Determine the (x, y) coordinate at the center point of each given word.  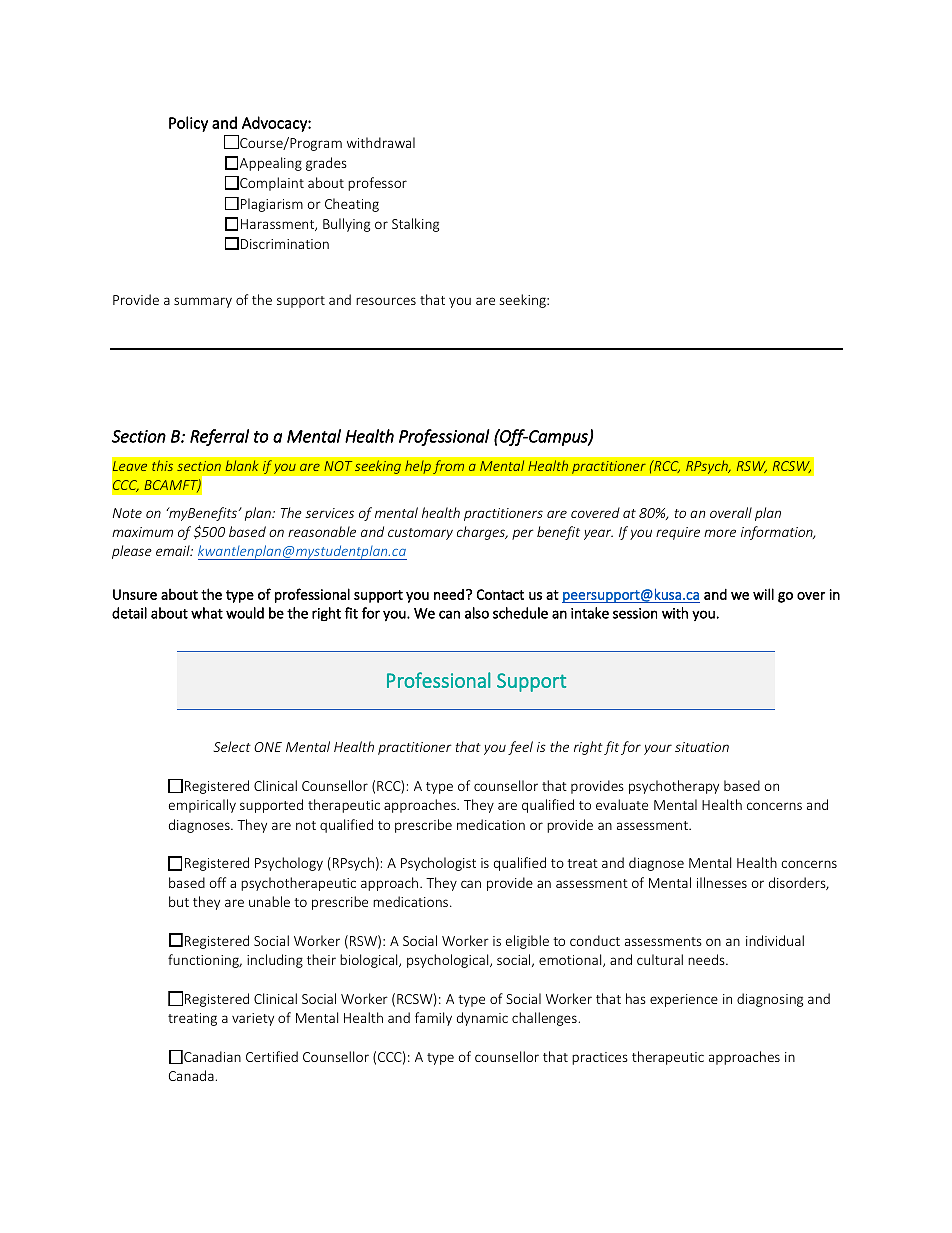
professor (377, 184)
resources (386, 301)
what (207, 613)
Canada (191, 1075)
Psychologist (438, 864)
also (477, 613)
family (433, 1019)
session (635, 613)
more (720, 533)
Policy (188, 124)
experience (684, 1000)
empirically (202, 806)
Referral (219, 437)
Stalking (415, 225)
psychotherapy (674, 787)
